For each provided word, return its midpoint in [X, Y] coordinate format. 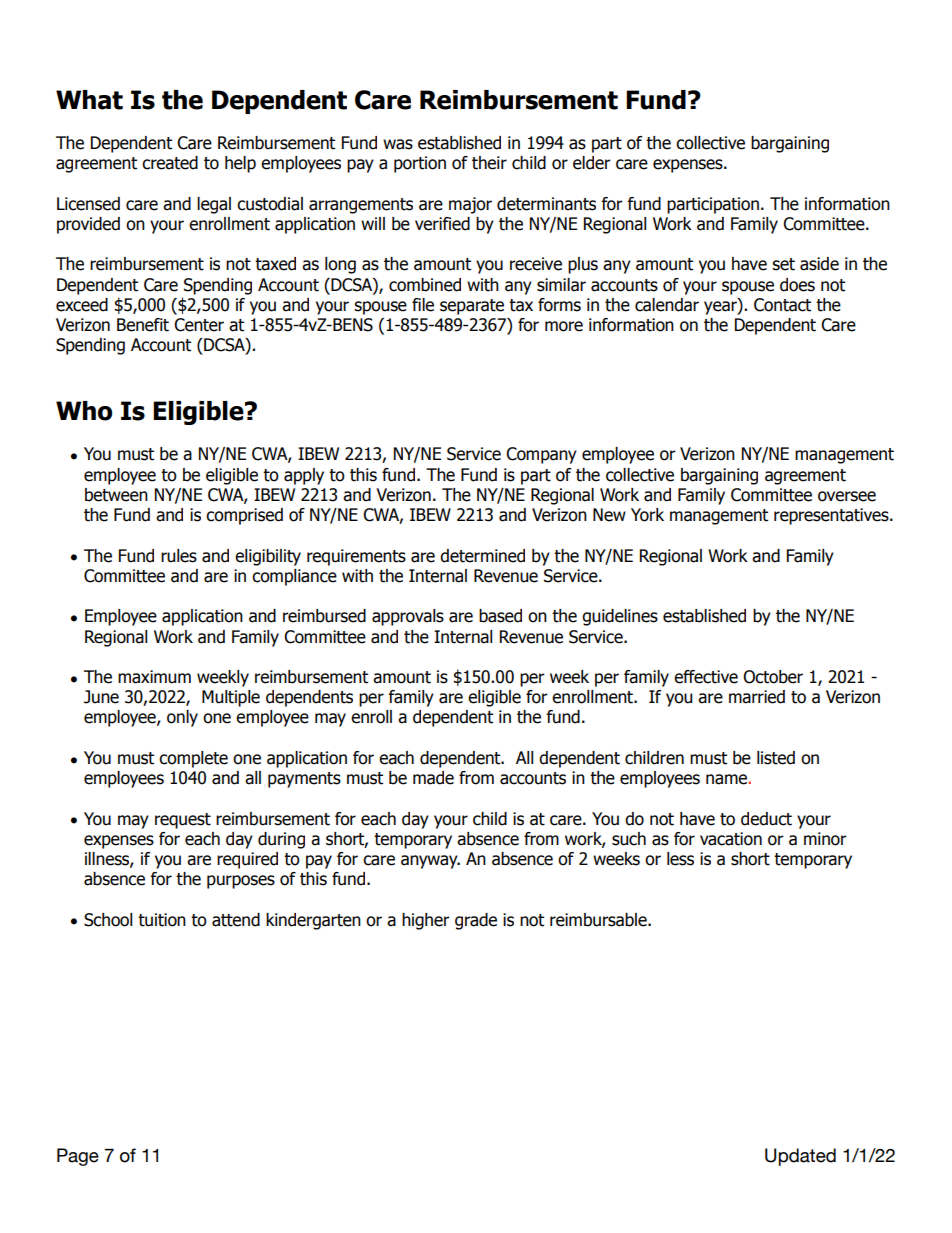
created [170, 163]
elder [592, 163]
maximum [154, 677]
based [500, 616]
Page [78, 1157]
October [773, 677]
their [489, 163]
